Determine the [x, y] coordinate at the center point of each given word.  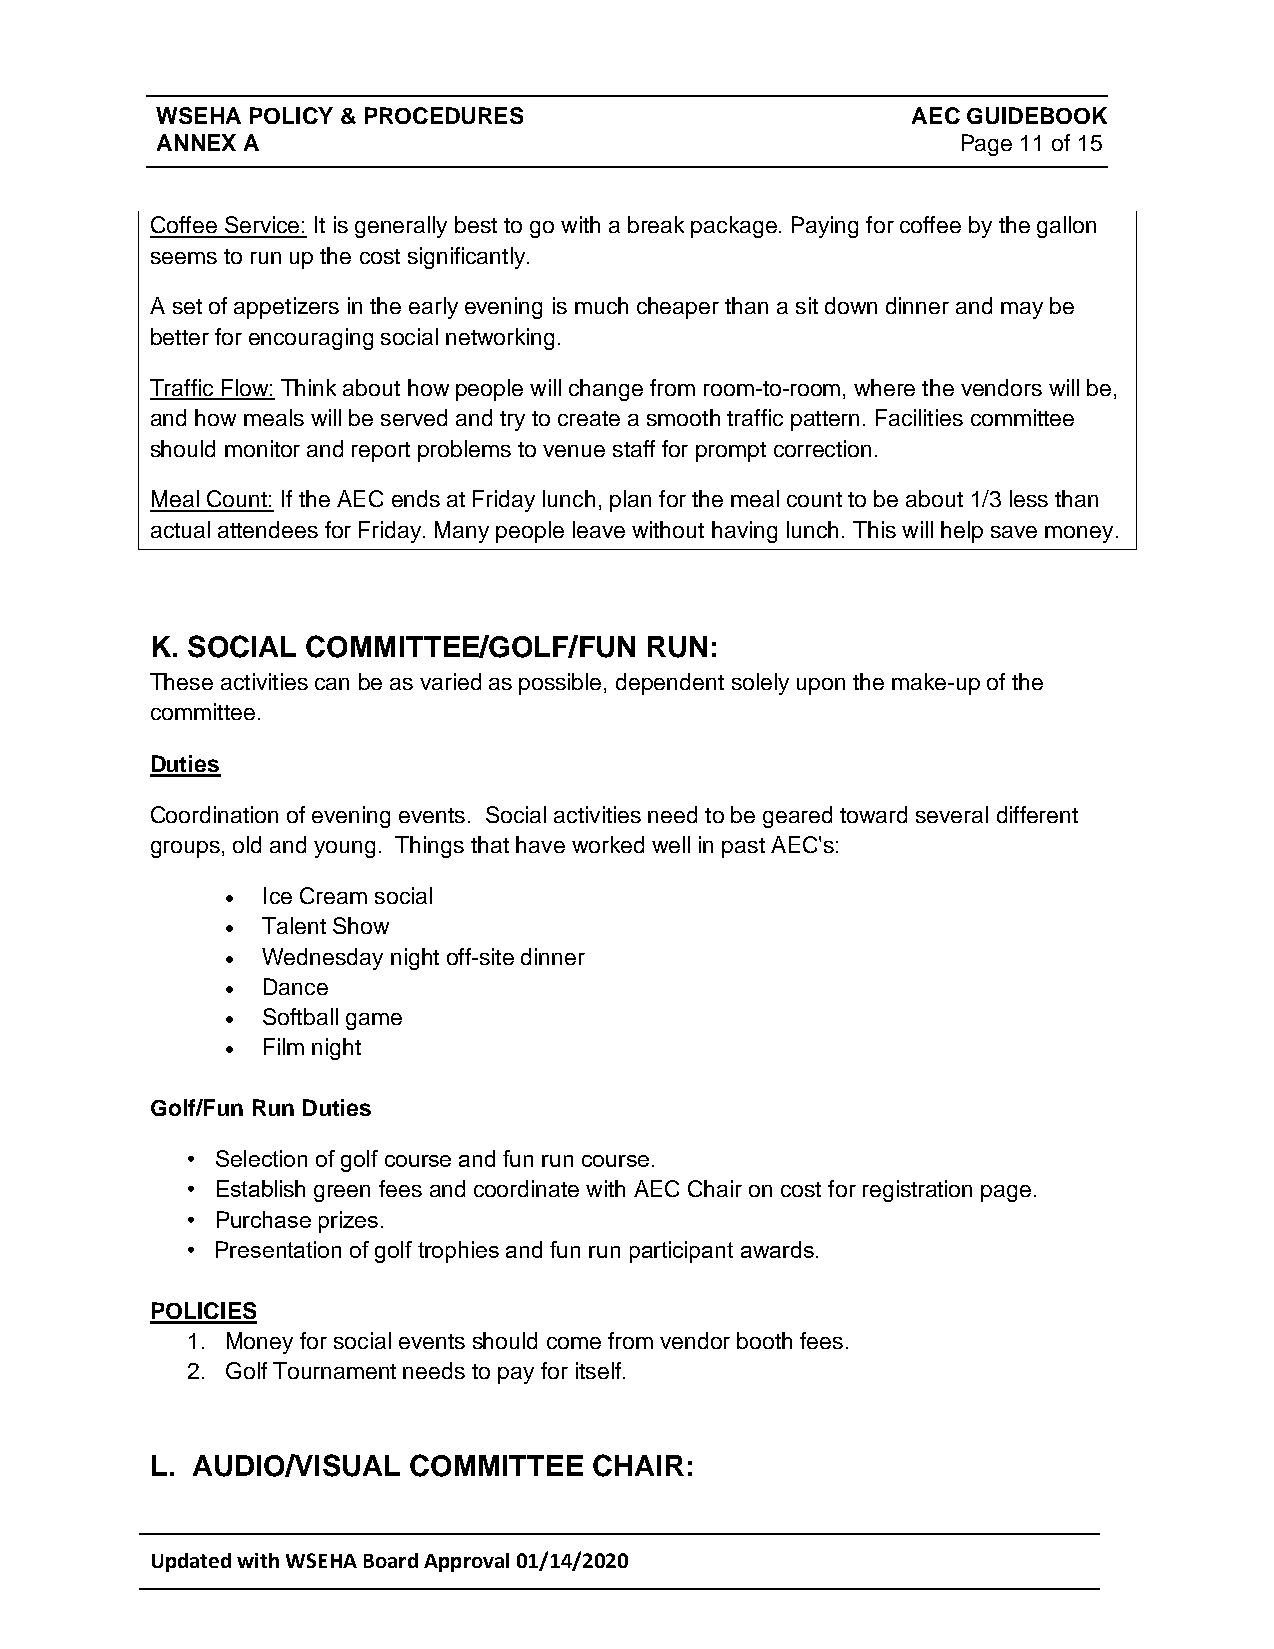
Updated [191, 1562]
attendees [268, 529]
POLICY [291, 115]
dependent [670, 684]
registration [917, 1191]
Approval [466, 1562]
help [962, 532]
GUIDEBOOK [1037, 115]
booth [764, 1340]
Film [284, 1046]
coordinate [526, 1188]
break [656, 224]
